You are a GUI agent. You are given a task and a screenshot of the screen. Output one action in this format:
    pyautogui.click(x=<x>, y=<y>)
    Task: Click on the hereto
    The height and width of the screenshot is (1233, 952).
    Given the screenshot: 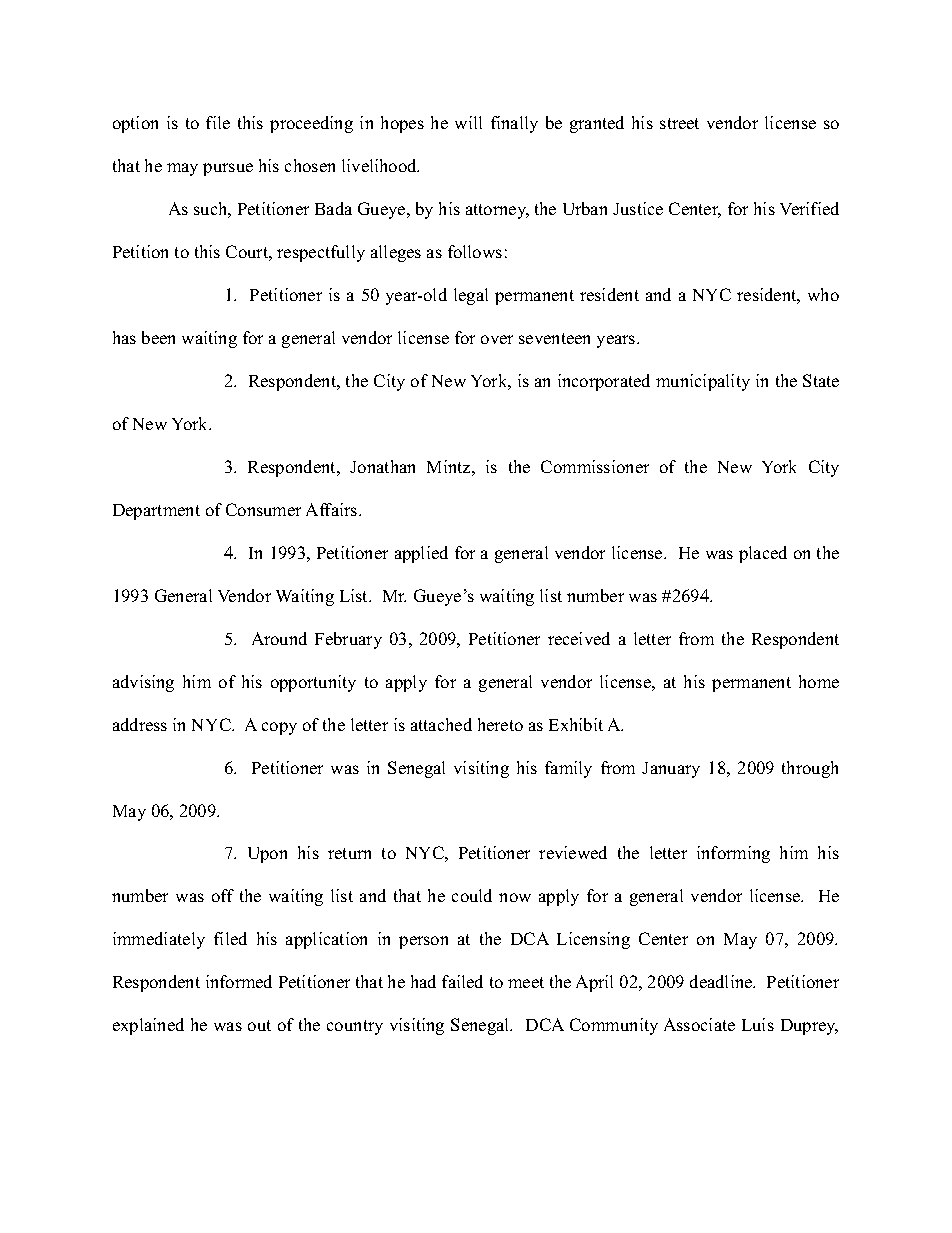 What is the action you would take?
    pyautogui.click(x=500, y=724)
